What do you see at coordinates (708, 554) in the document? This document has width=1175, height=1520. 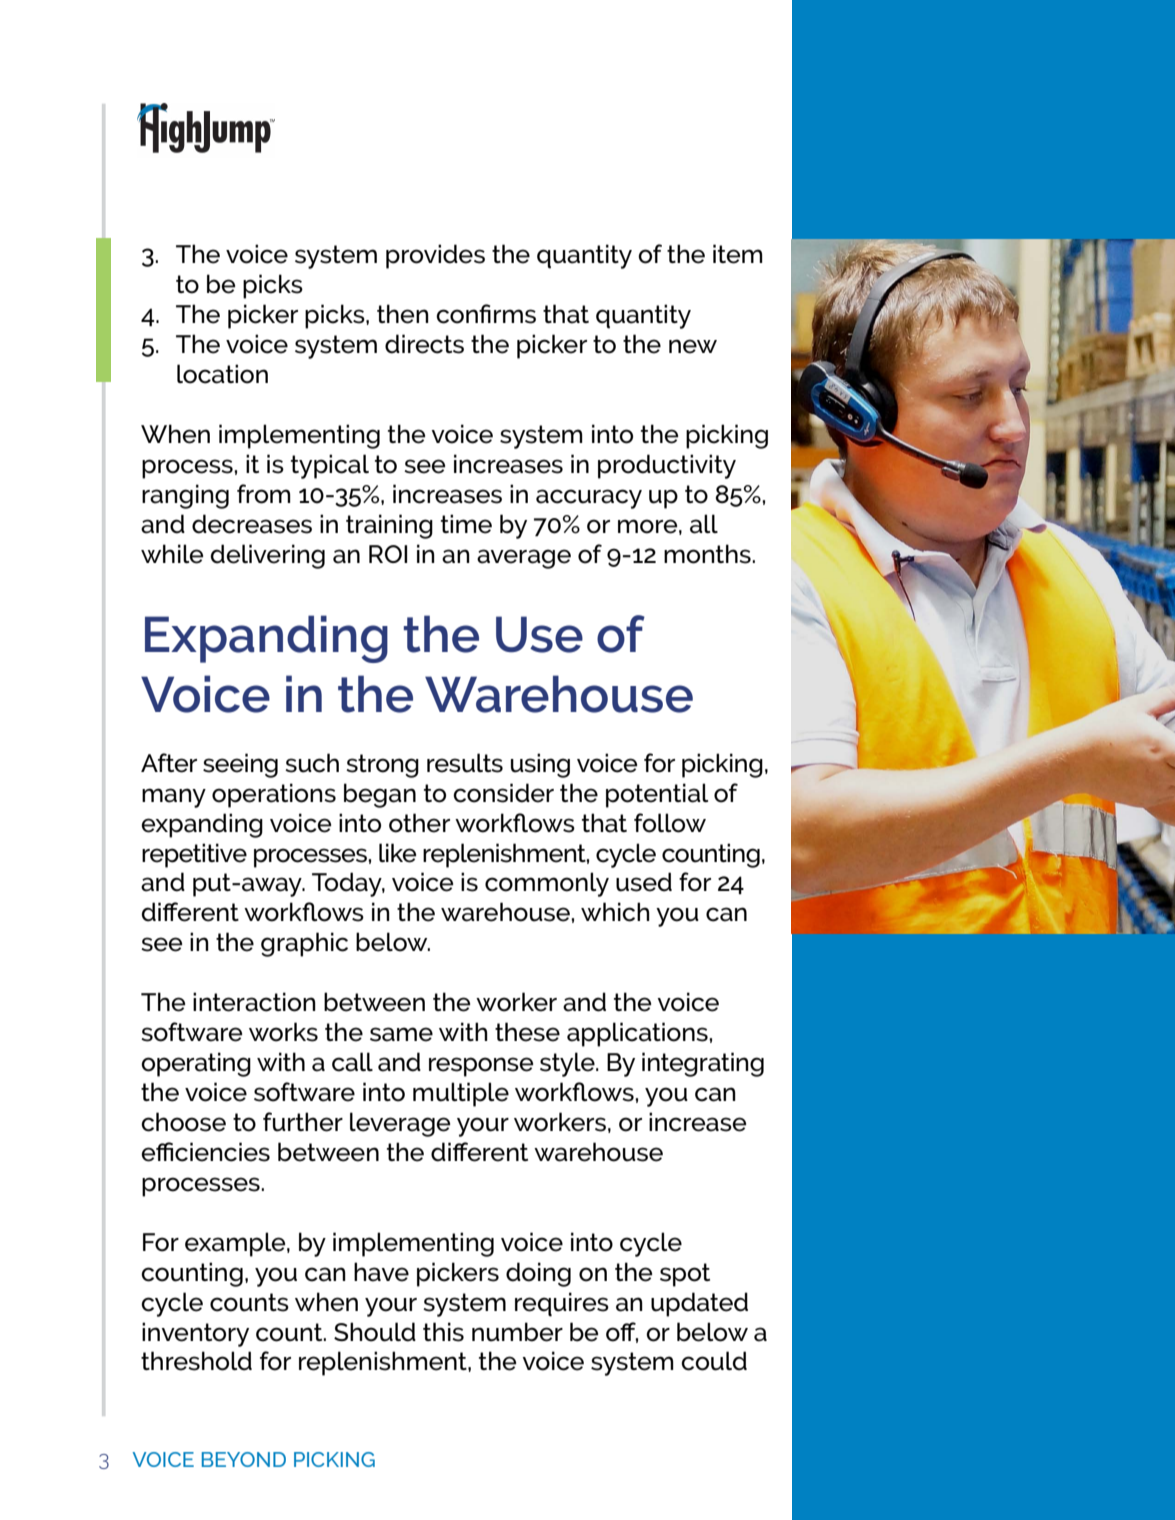 I see `months` at bounding box center [708, 554].
